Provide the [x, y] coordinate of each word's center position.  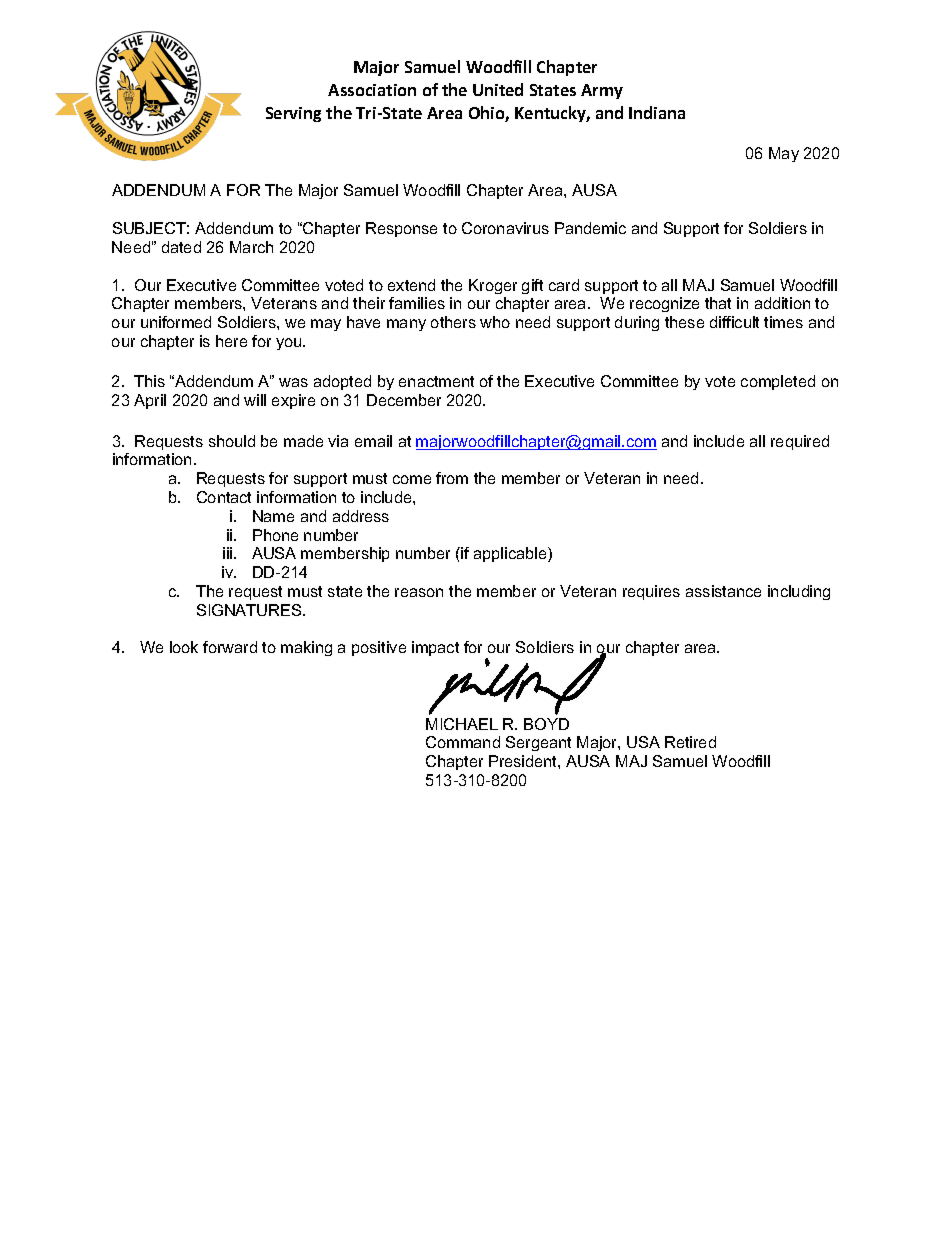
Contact [224, 497]
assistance [723, 591]
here [231, 341]
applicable [511, 554]
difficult [734, 322]
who [495, 322]
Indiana [657, 112]
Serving [293, 114]
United [498, 89]
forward [230, 647]
